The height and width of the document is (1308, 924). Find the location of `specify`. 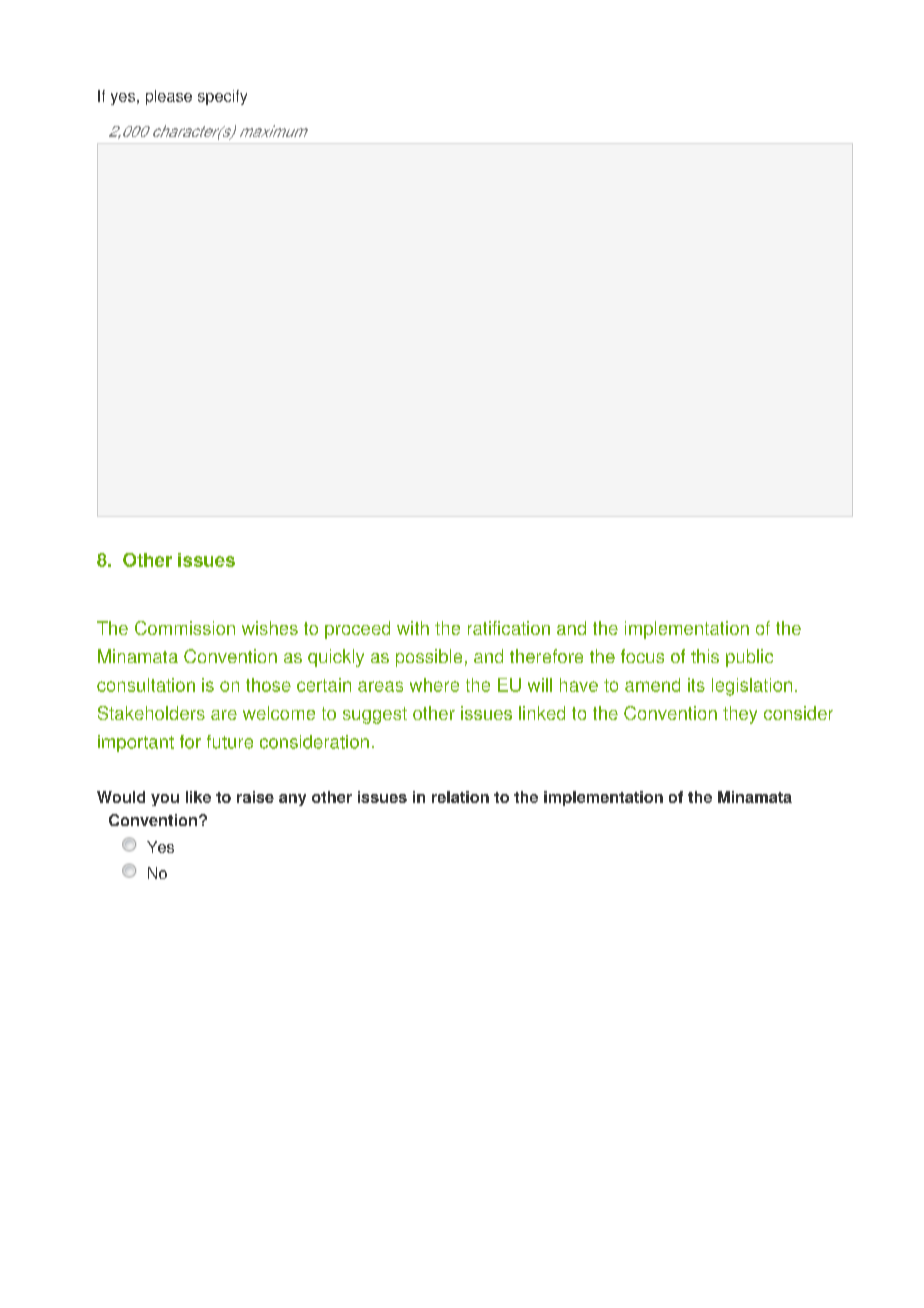

specify is located at coordinates (222, 97).
